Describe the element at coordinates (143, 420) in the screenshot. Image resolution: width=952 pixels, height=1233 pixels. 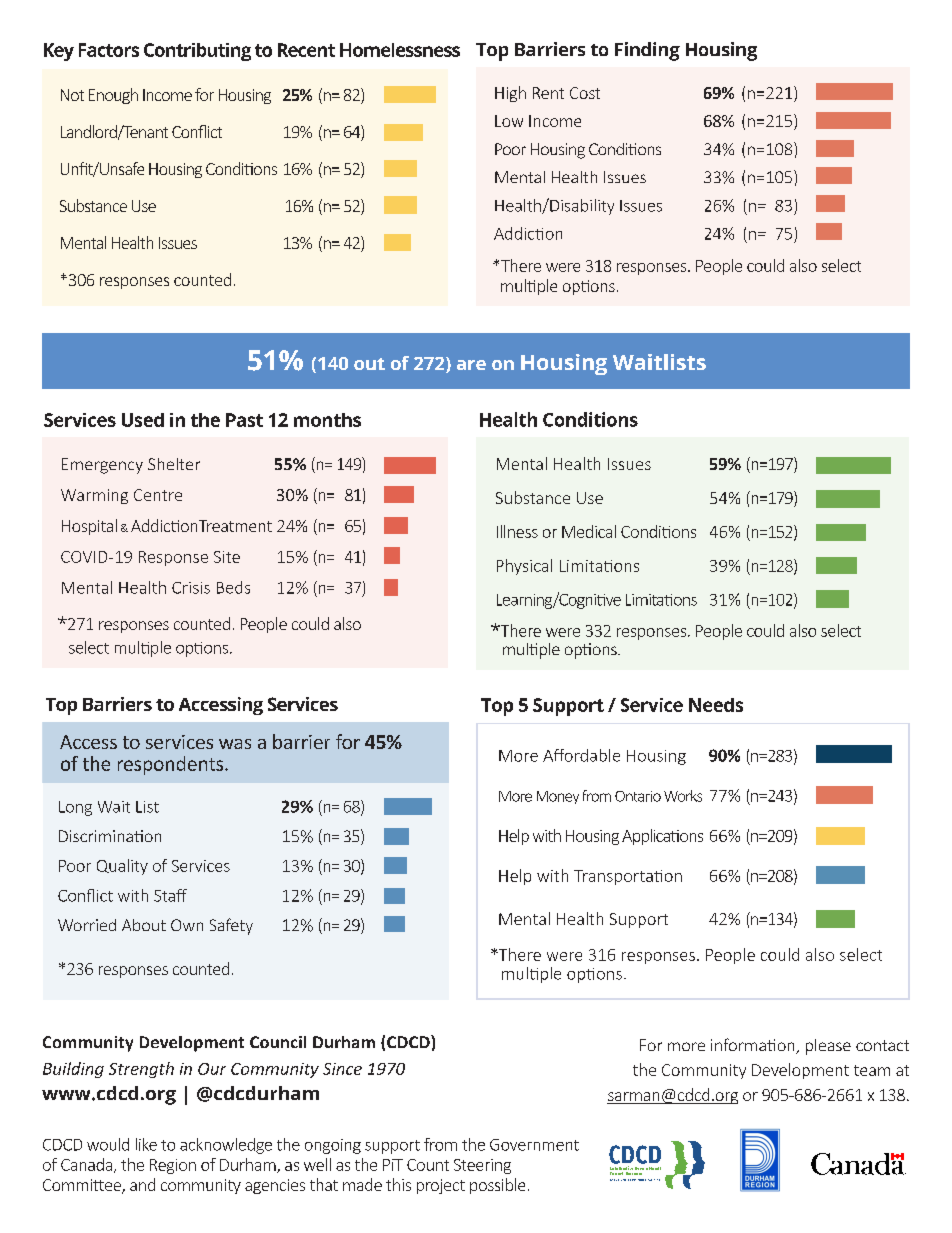
I see `Used` at that location.
